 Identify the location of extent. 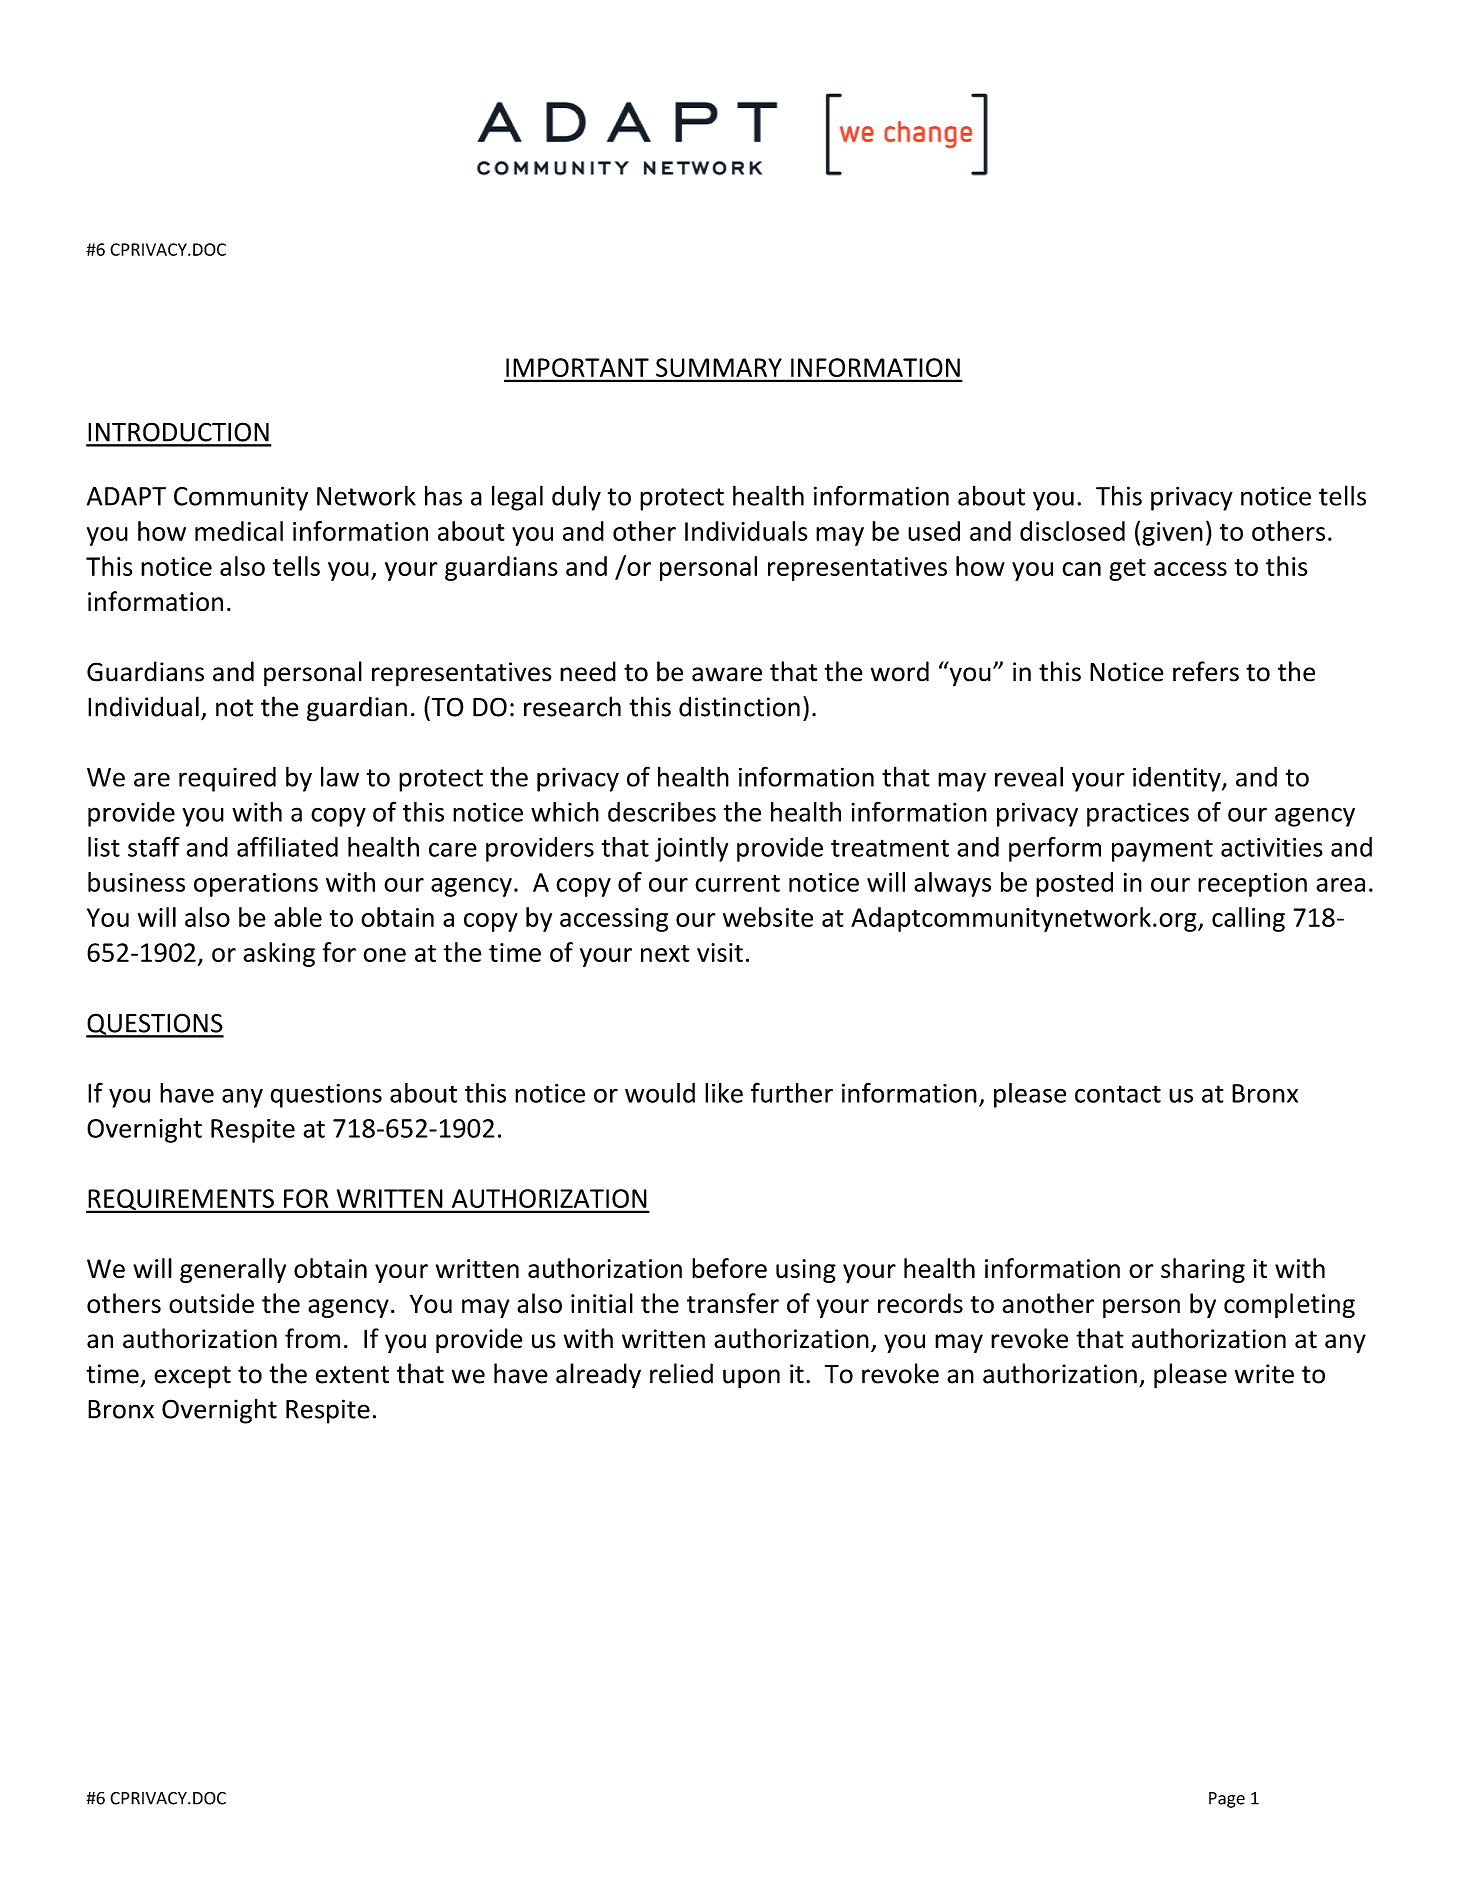
(352, 1375).
